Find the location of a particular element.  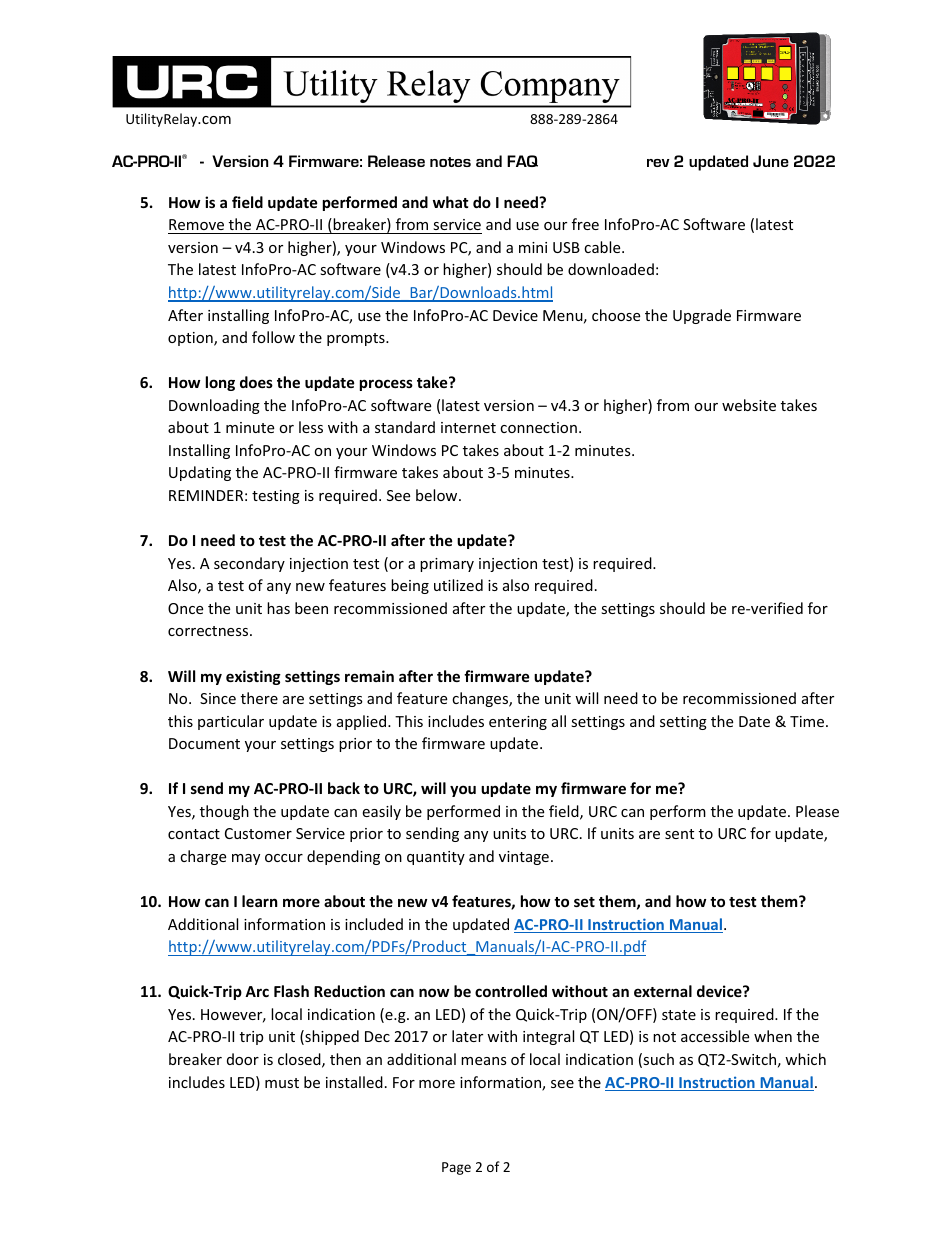

Arc is located at coordinates (257, 991).
